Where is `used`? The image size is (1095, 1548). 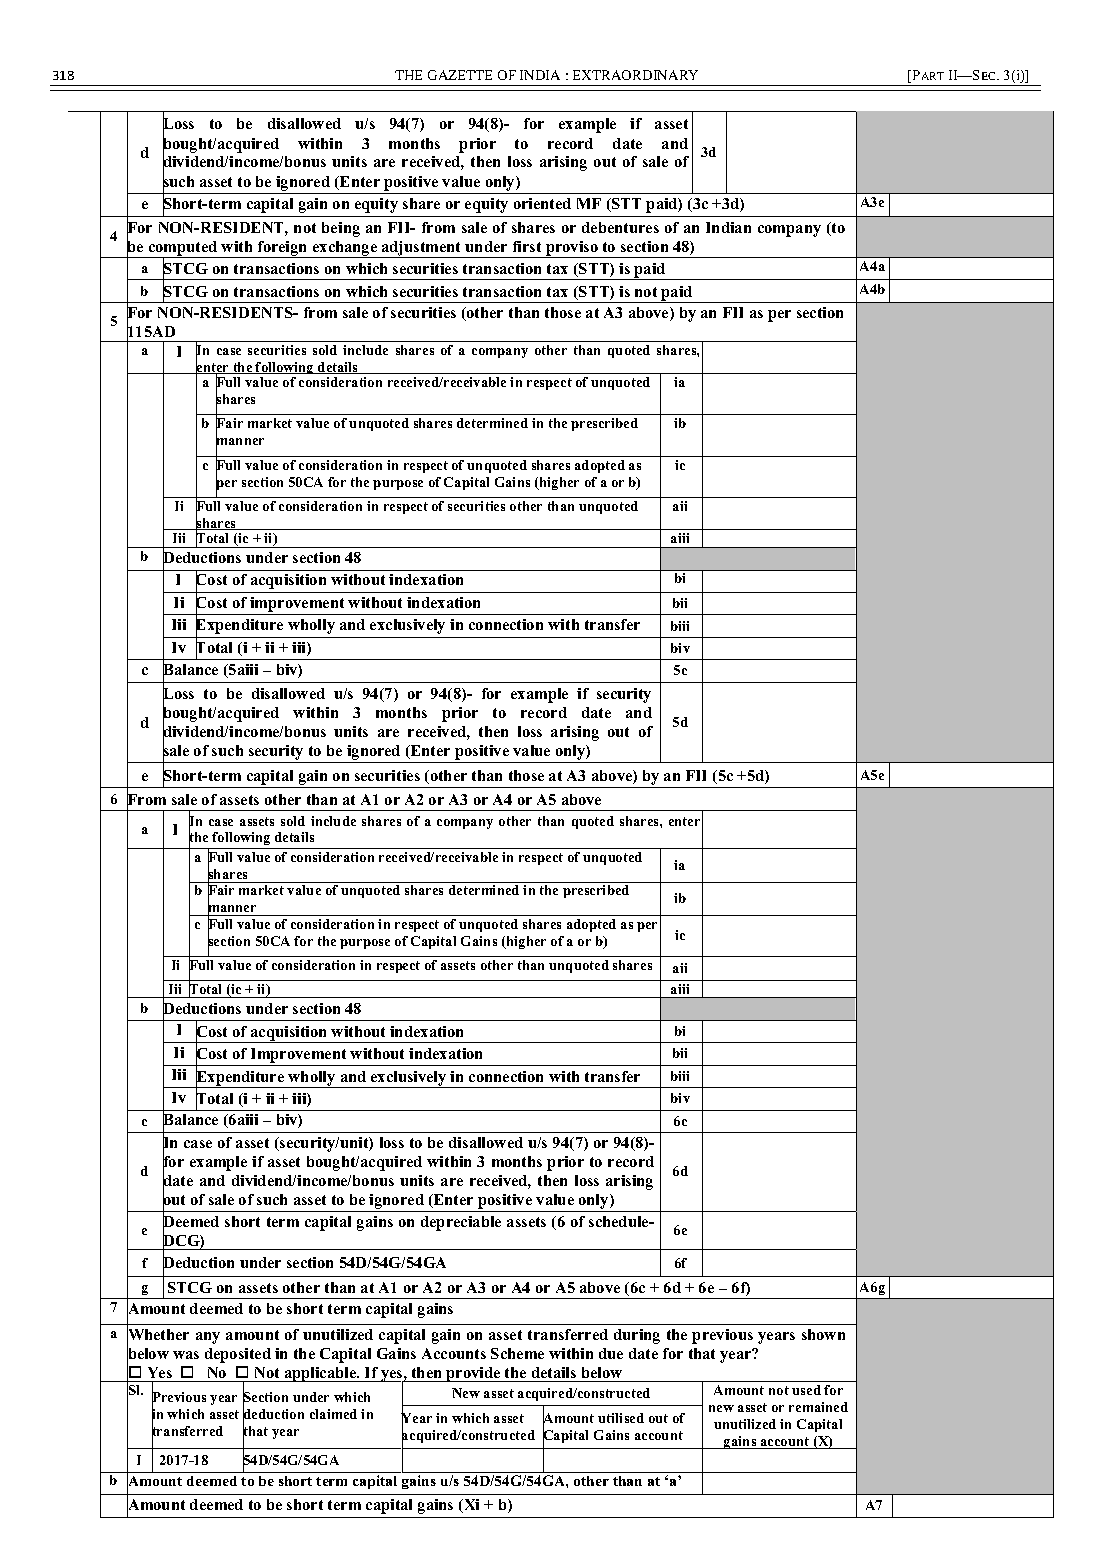 used is located at coordinates (806, 1390).
